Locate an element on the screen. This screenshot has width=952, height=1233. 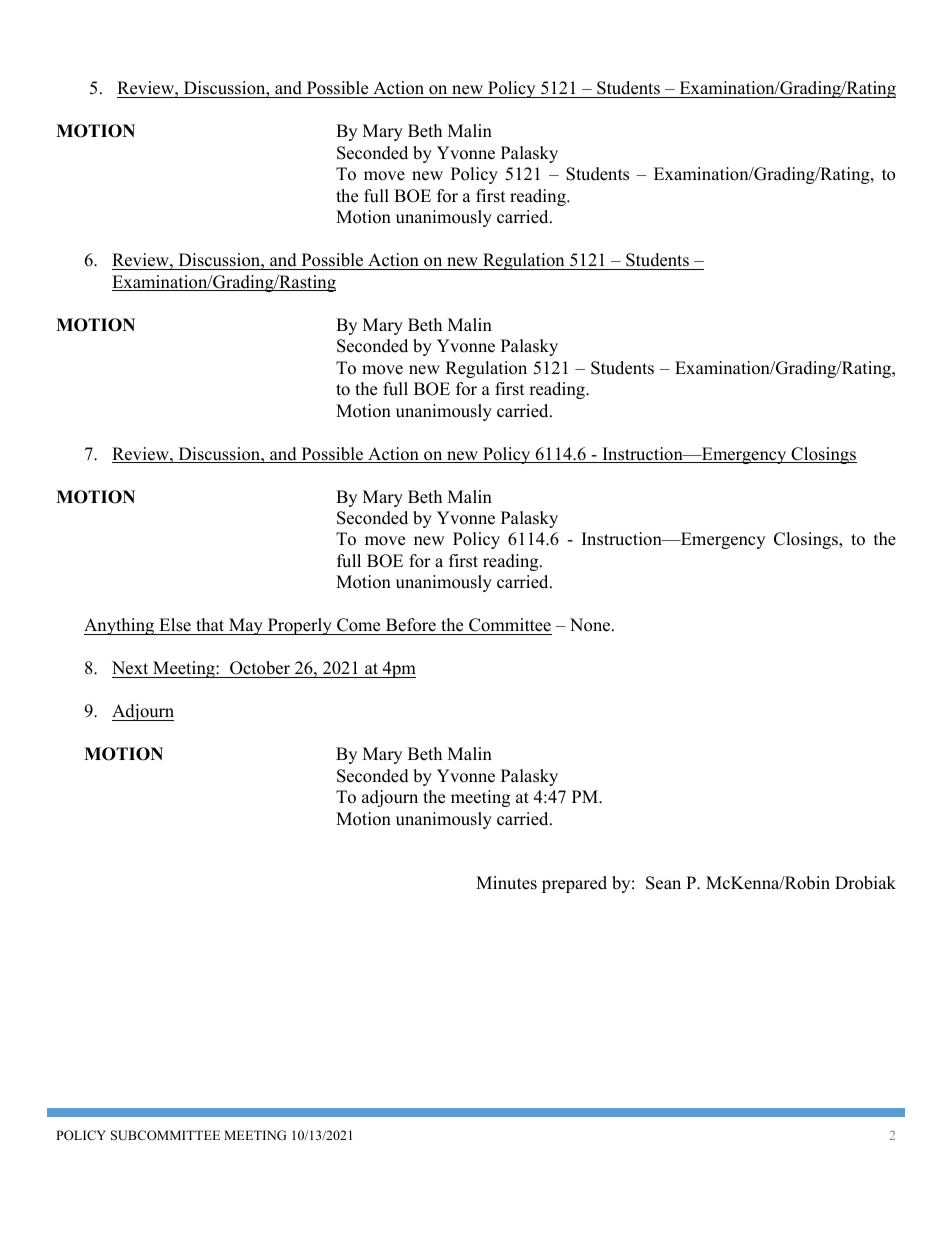
Before is located at coordinates (410, 626).
